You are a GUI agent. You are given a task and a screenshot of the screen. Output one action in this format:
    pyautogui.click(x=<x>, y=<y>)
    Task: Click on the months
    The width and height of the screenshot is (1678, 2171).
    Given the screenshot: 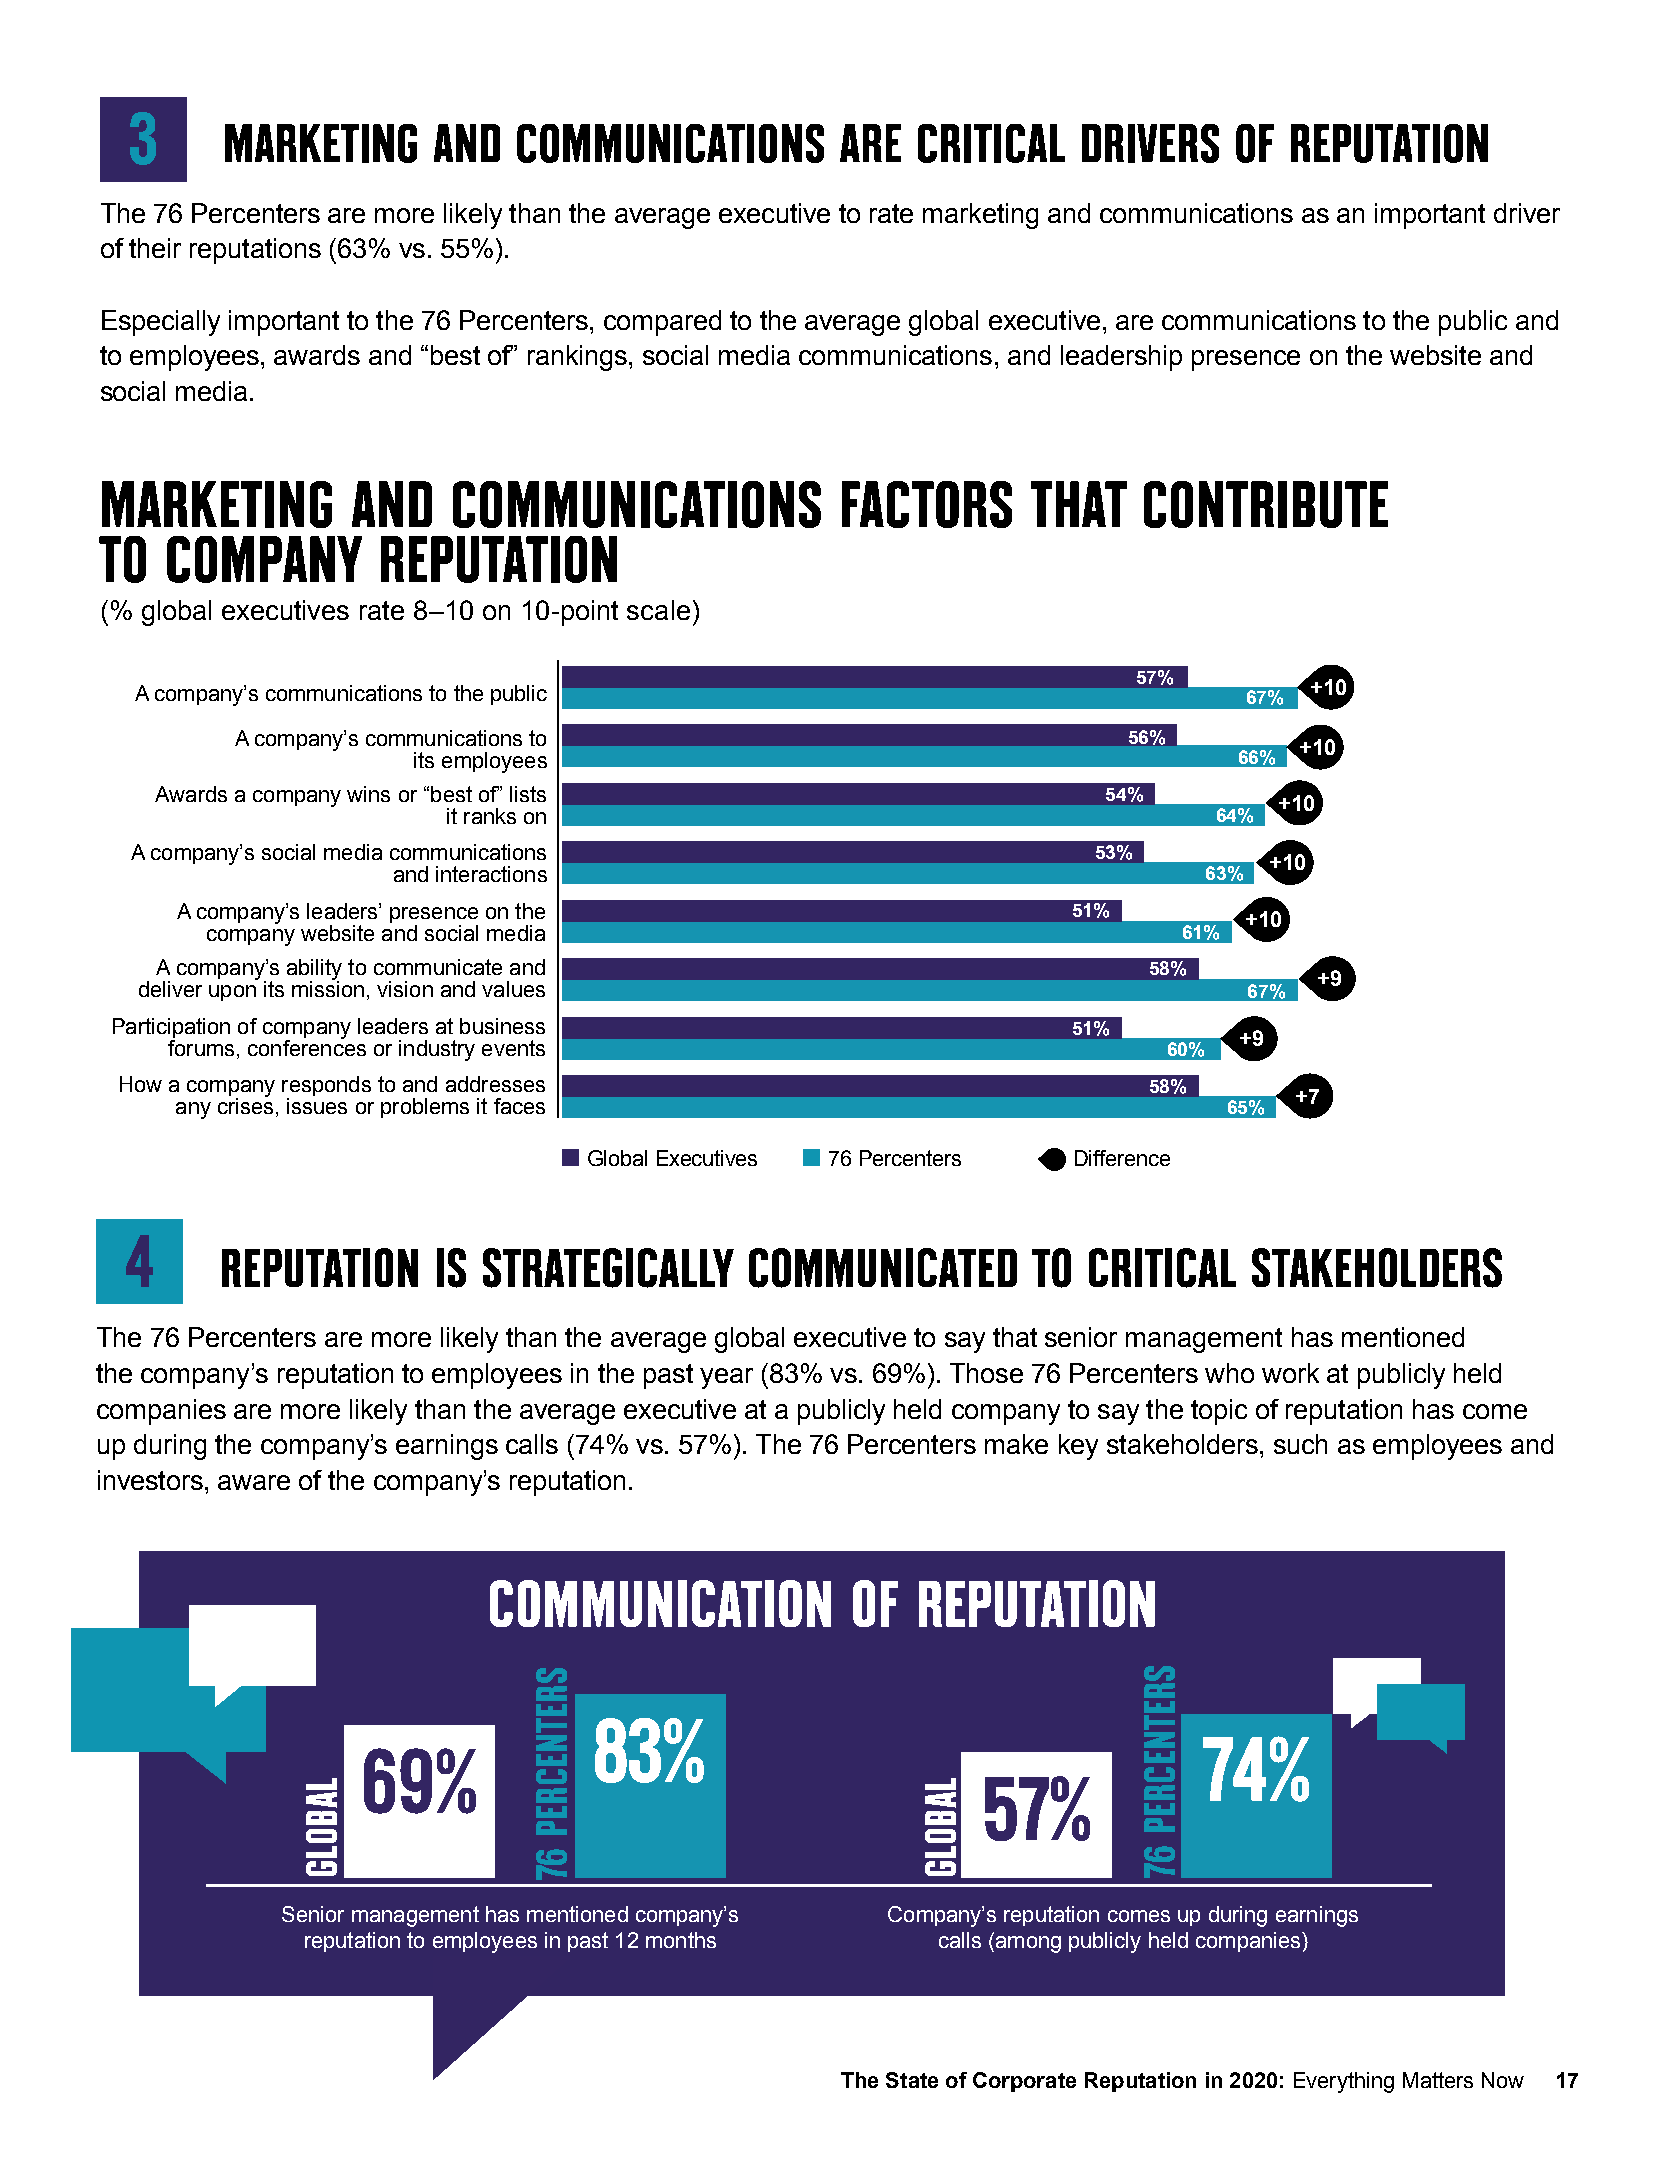 What is the action you would take?
    pyautogui.click(x=681, y=1940)
